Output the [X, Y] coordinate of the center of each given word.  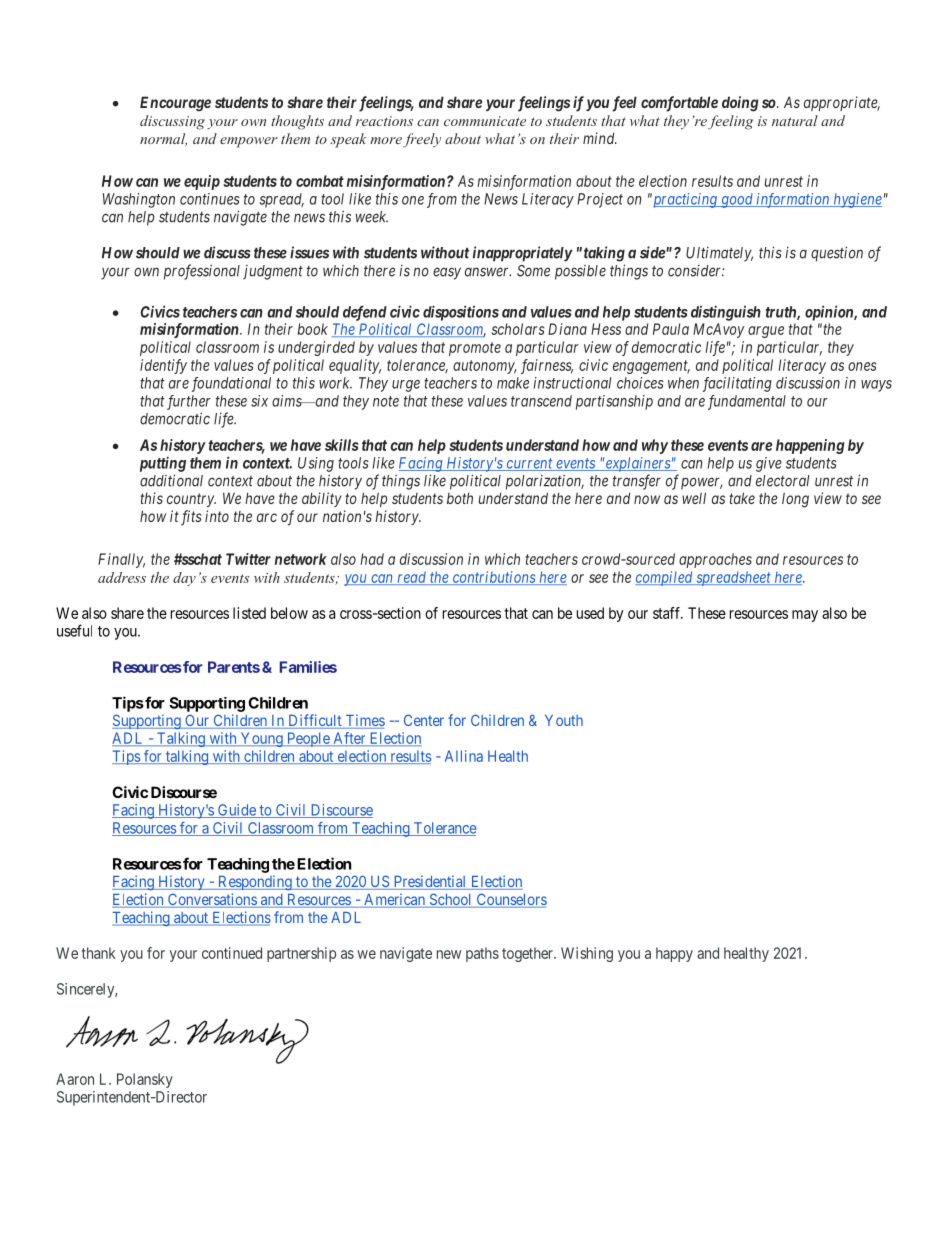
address [122, 577]
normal [163, 139]
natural [795, 120]
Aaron [75, 1079]
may [805, 616]
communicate [485, 121]
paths [482, 954]
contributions [493, 578]
